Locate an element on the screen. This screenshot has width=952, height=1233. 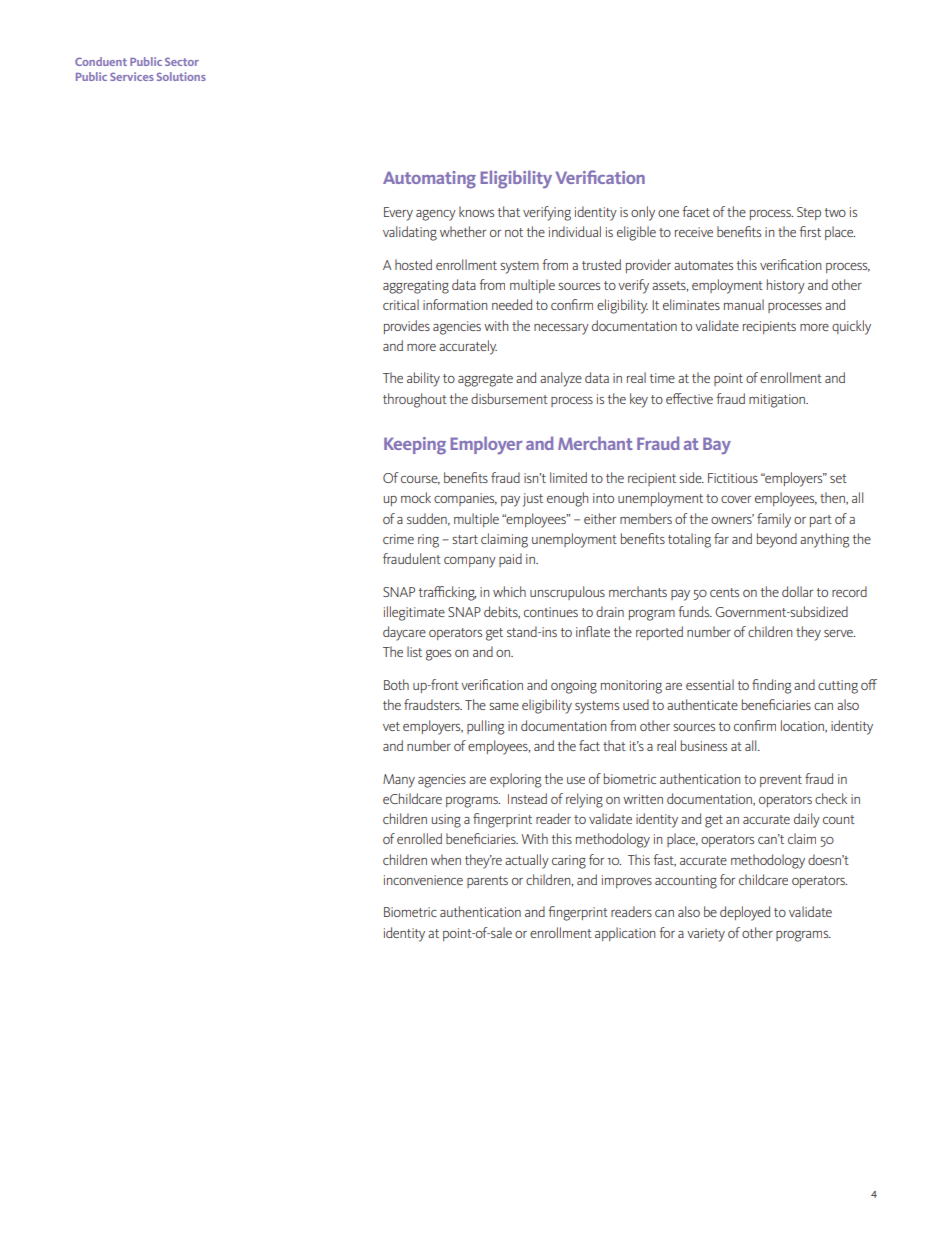
debits is located at coordinates (502, 612).
